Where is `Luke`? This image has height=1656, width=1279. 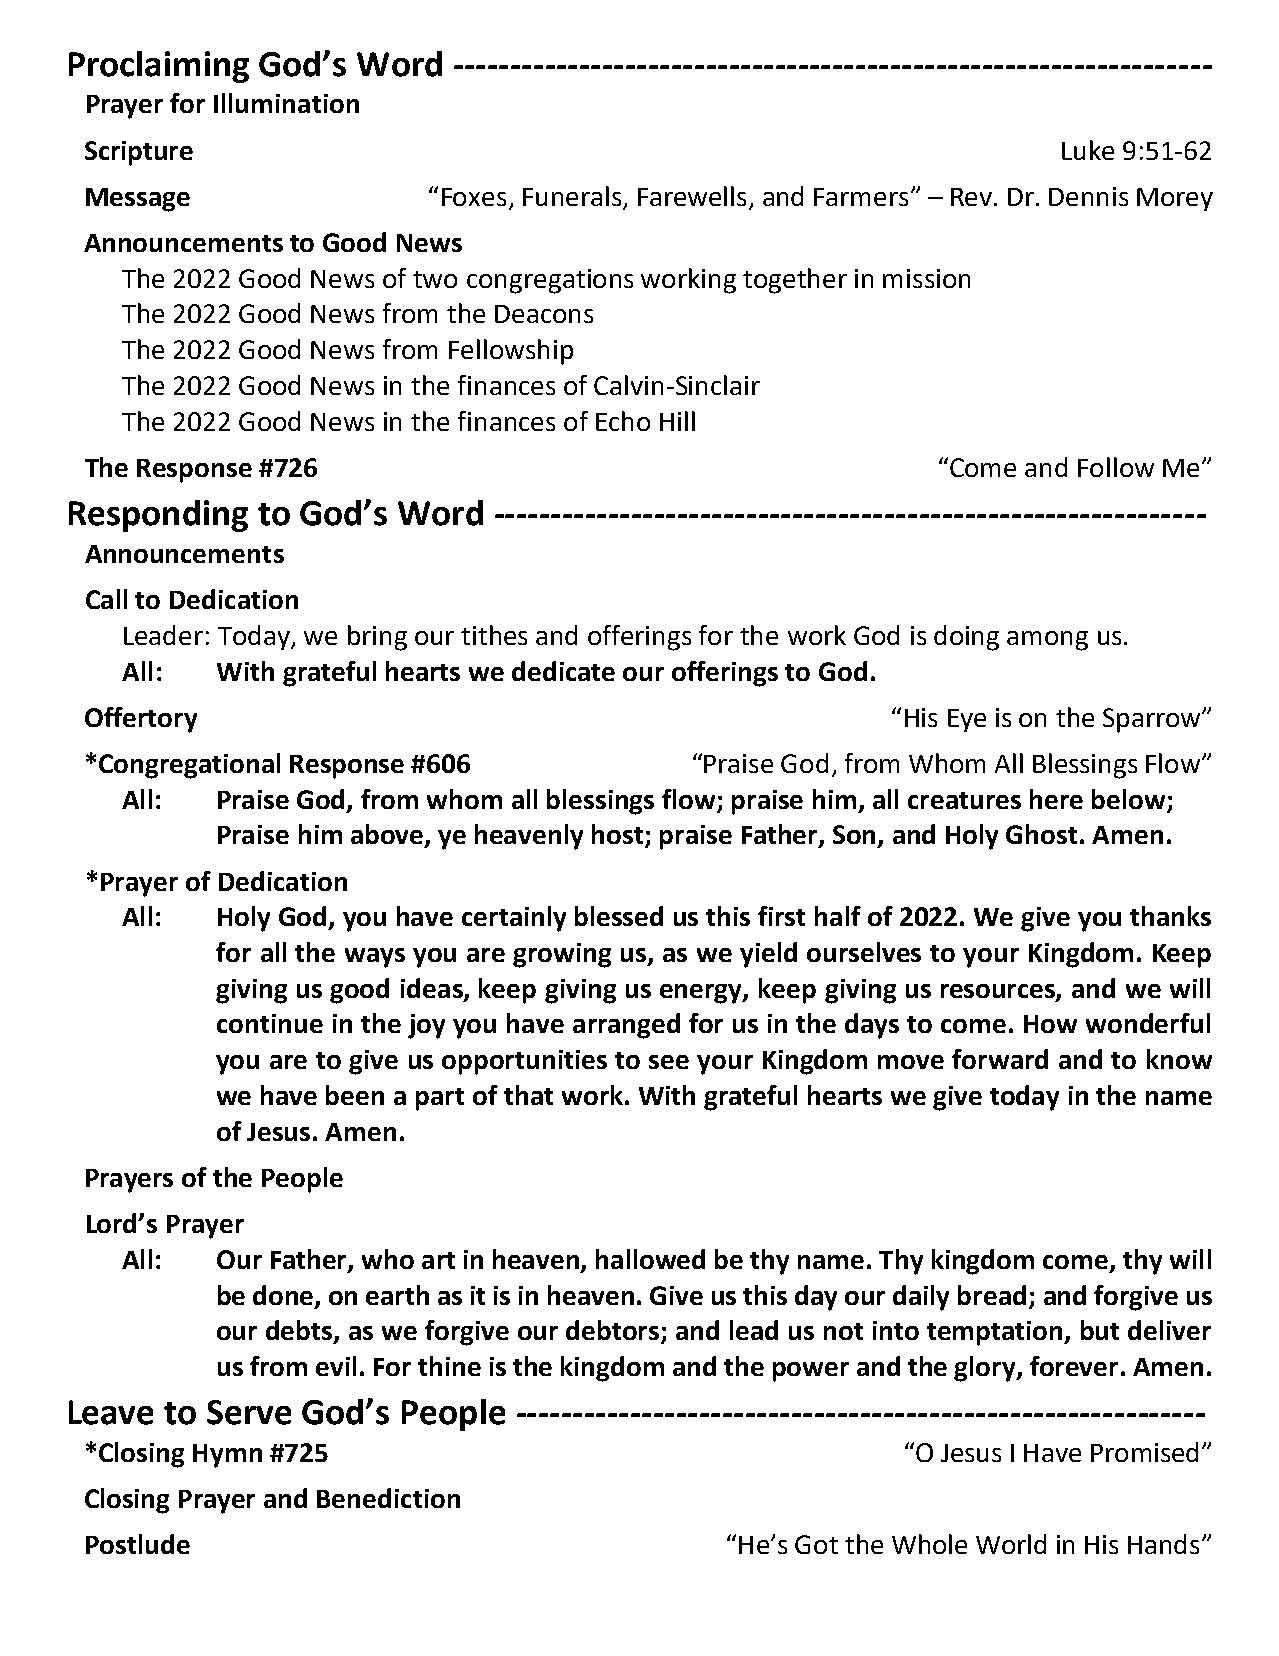 Luke is located at coordinates (1088, 150).
